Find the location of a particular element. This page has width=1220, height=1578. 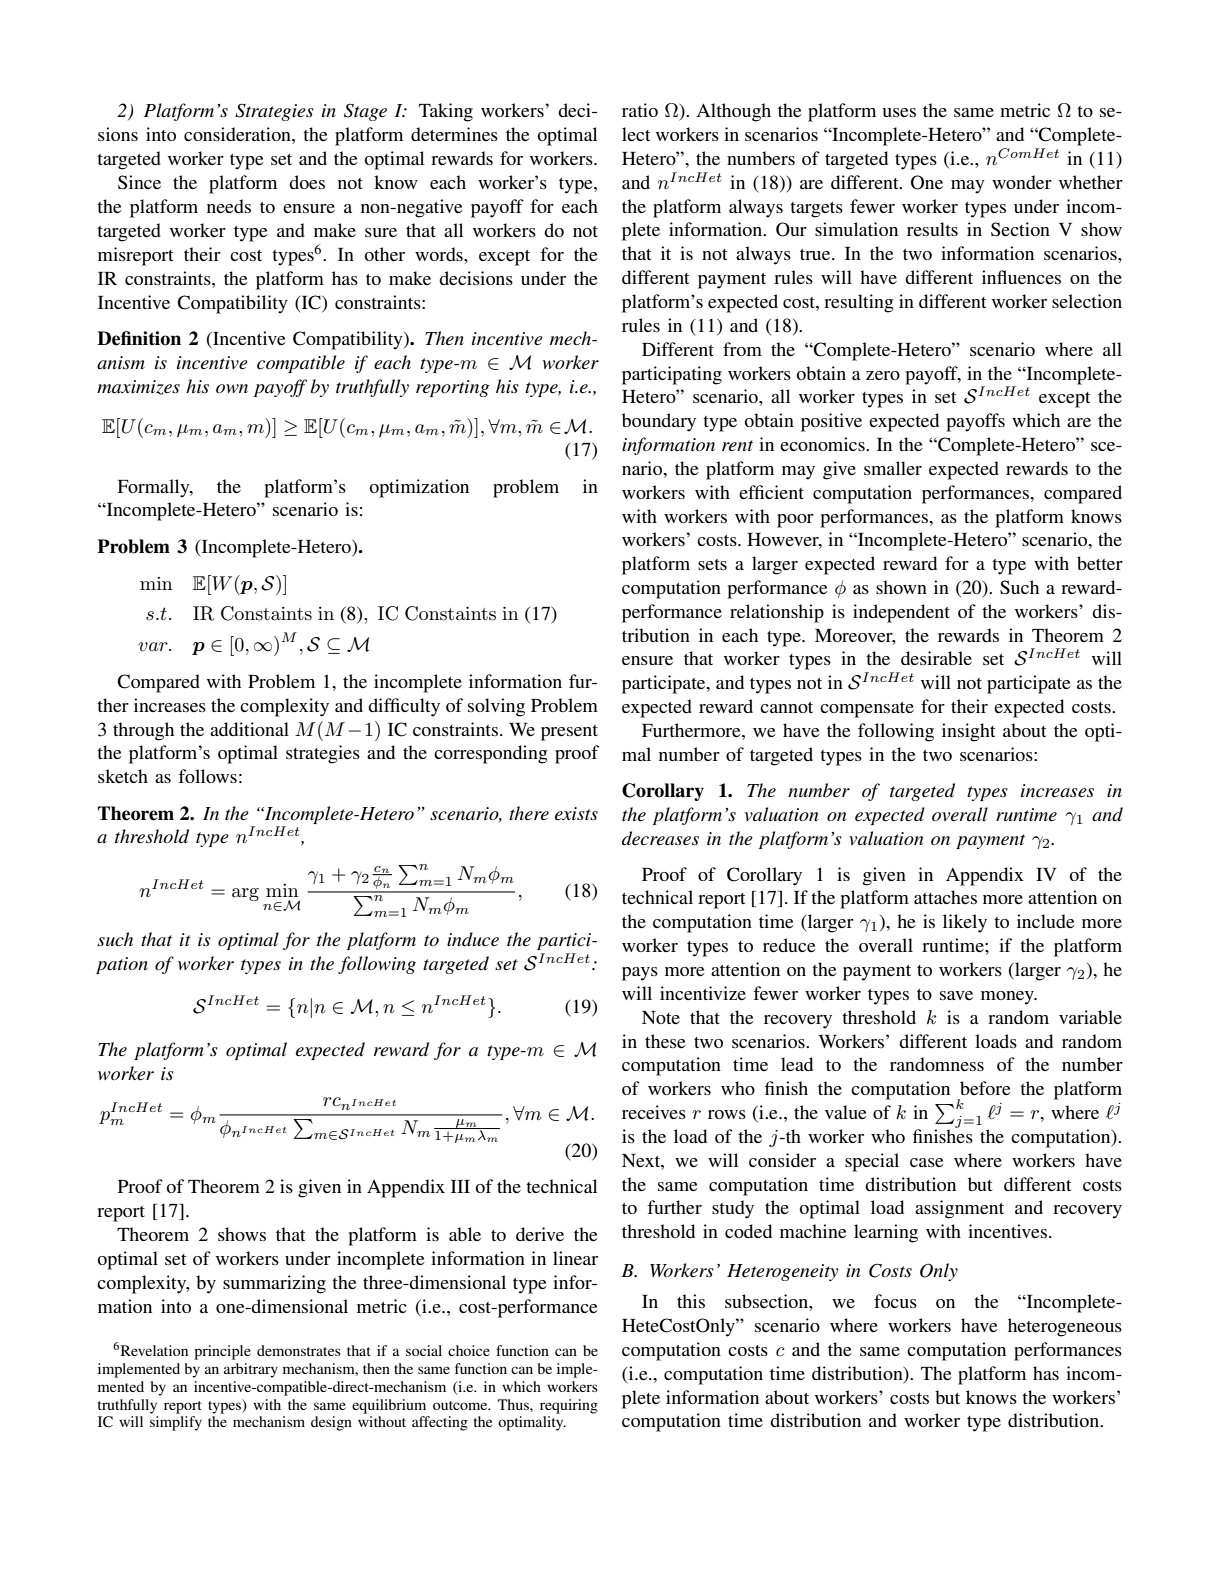

smaller is located at coordinates (893, 468).
